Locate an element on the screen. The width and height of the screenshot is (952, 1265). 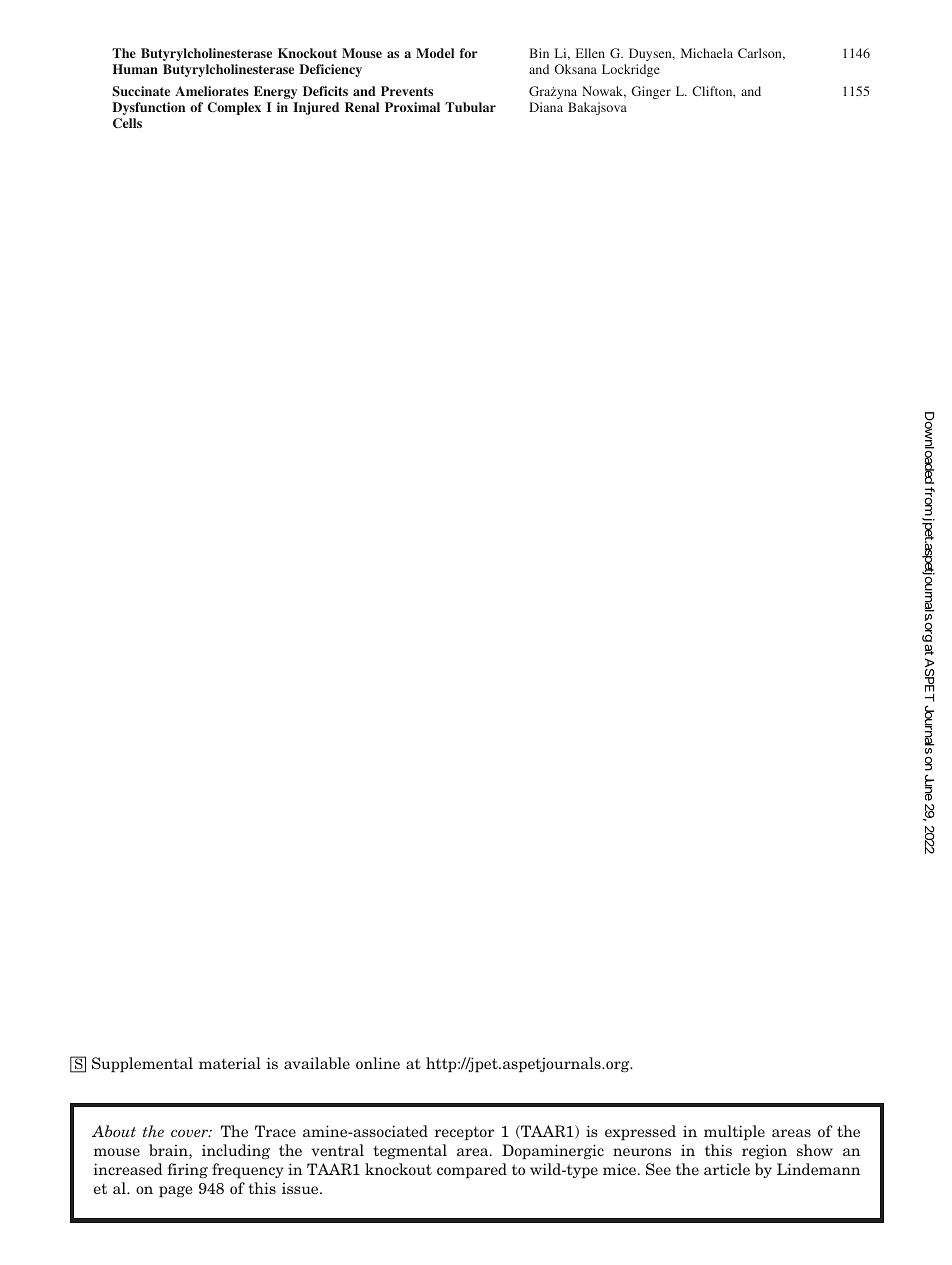
material is located at coordinates (230, 1063).
